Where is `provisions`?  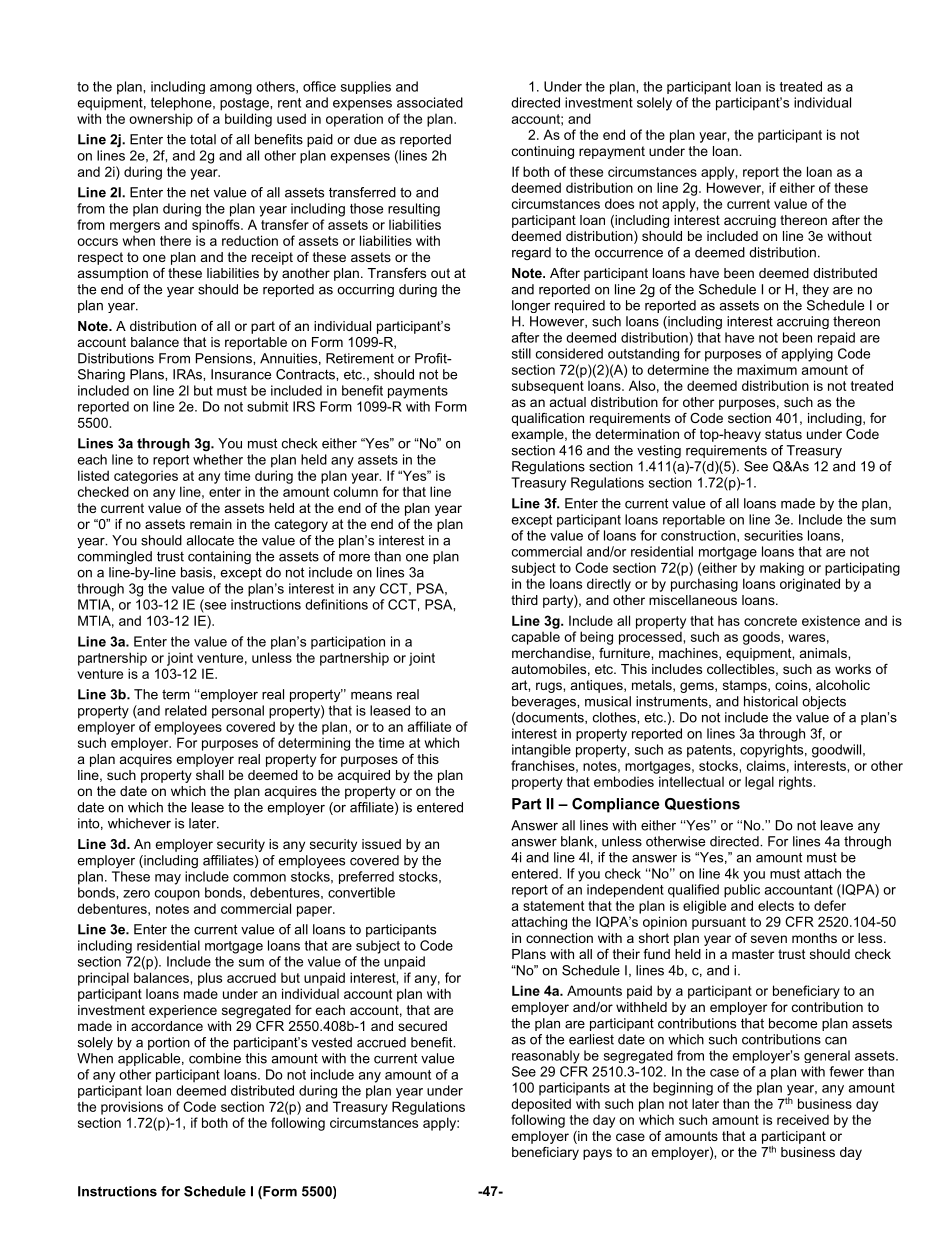 provisions is located at coordinates (132, 1108).
